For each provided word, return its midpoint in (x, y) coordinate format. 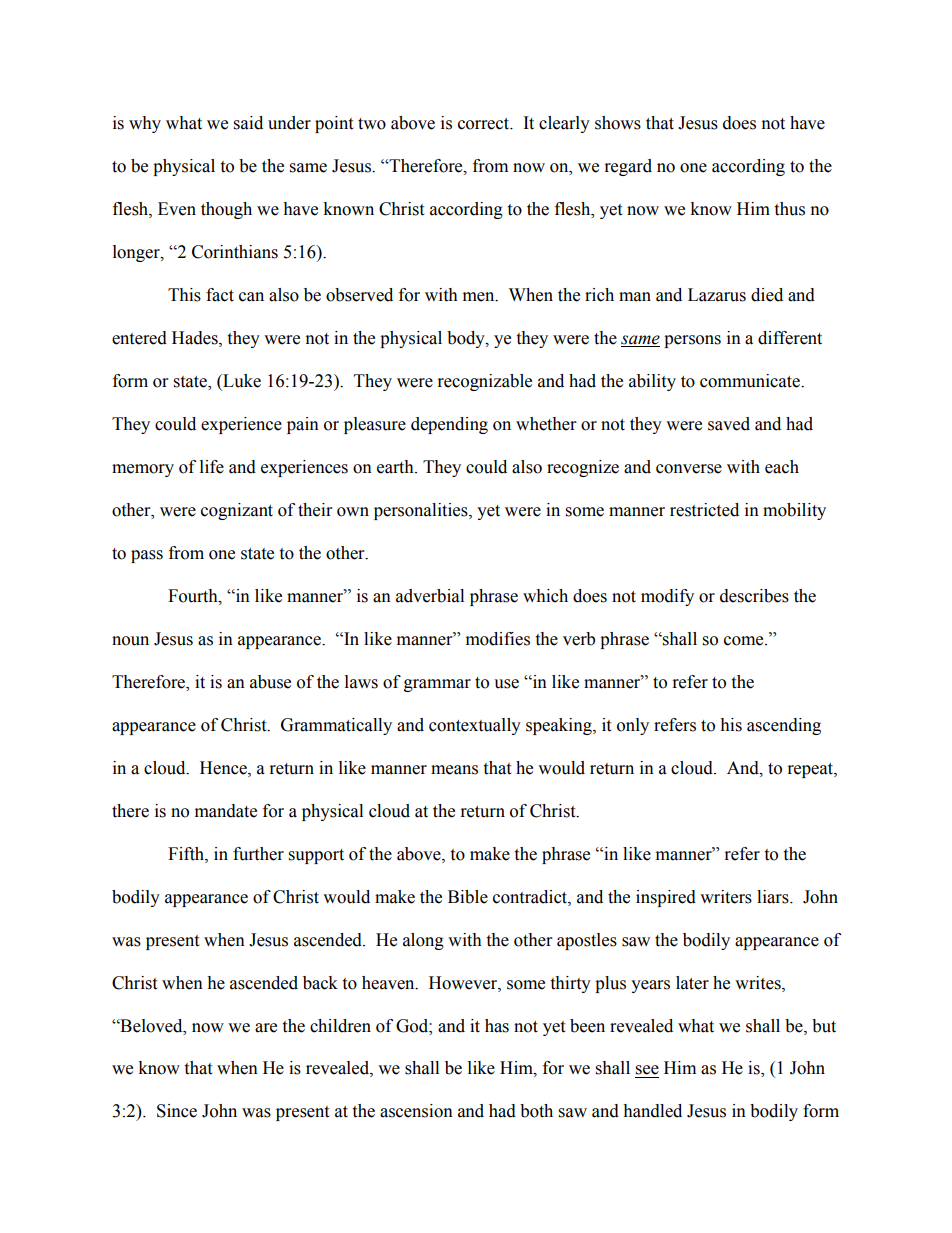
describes (754, 596)
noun (130, 641)
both (536, 1111)
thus (789, 209)
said (248, 123)
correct (485, 124)
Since (177, 1111)
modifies (498, 639)
